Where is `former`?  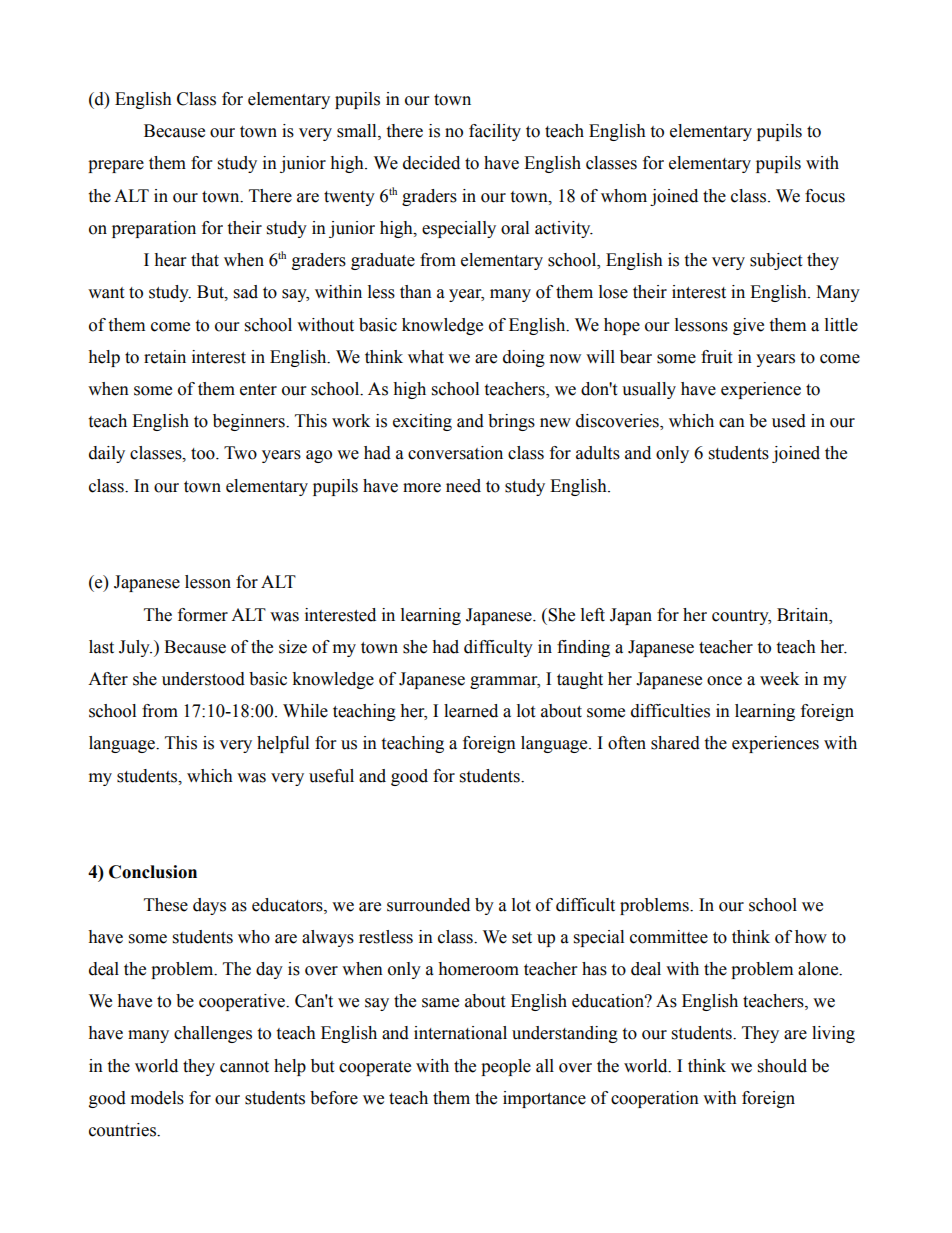
former is located at coordinates (203, 615).
